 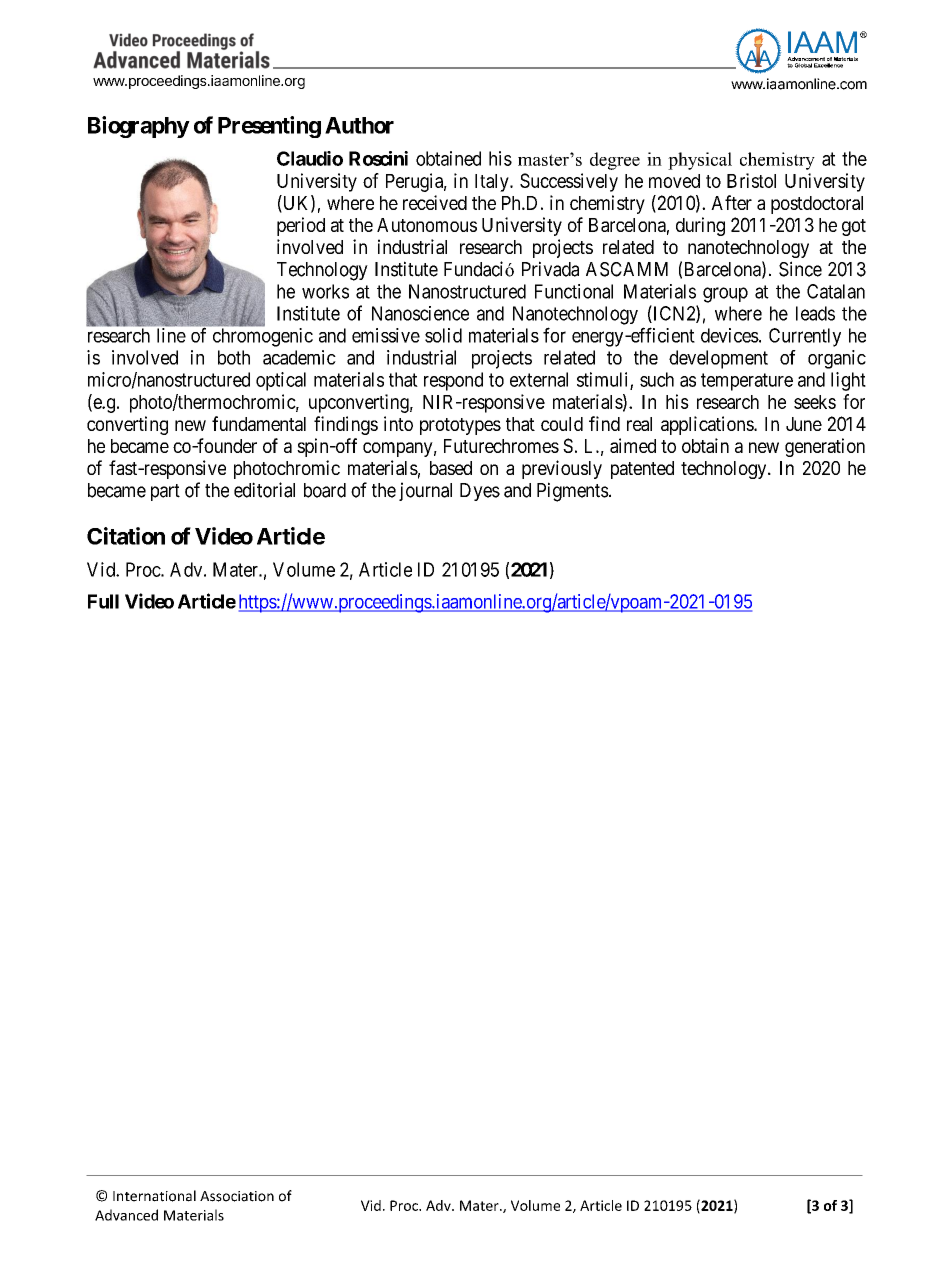 I want to click on Pigments, so click(x=573, y=492).
